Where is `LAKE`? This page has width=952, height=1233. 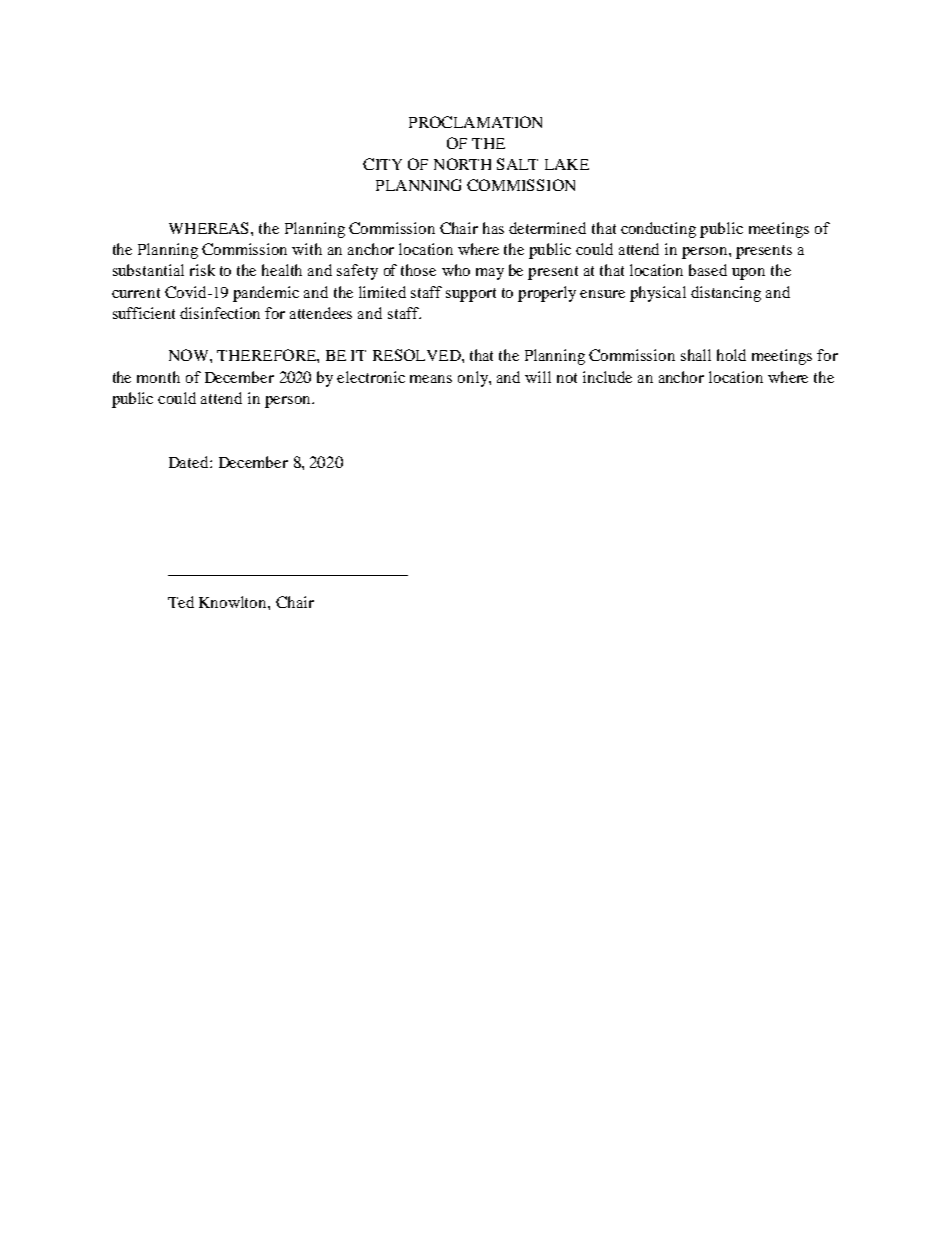 LAKE is located at coordinates (567, 164).
